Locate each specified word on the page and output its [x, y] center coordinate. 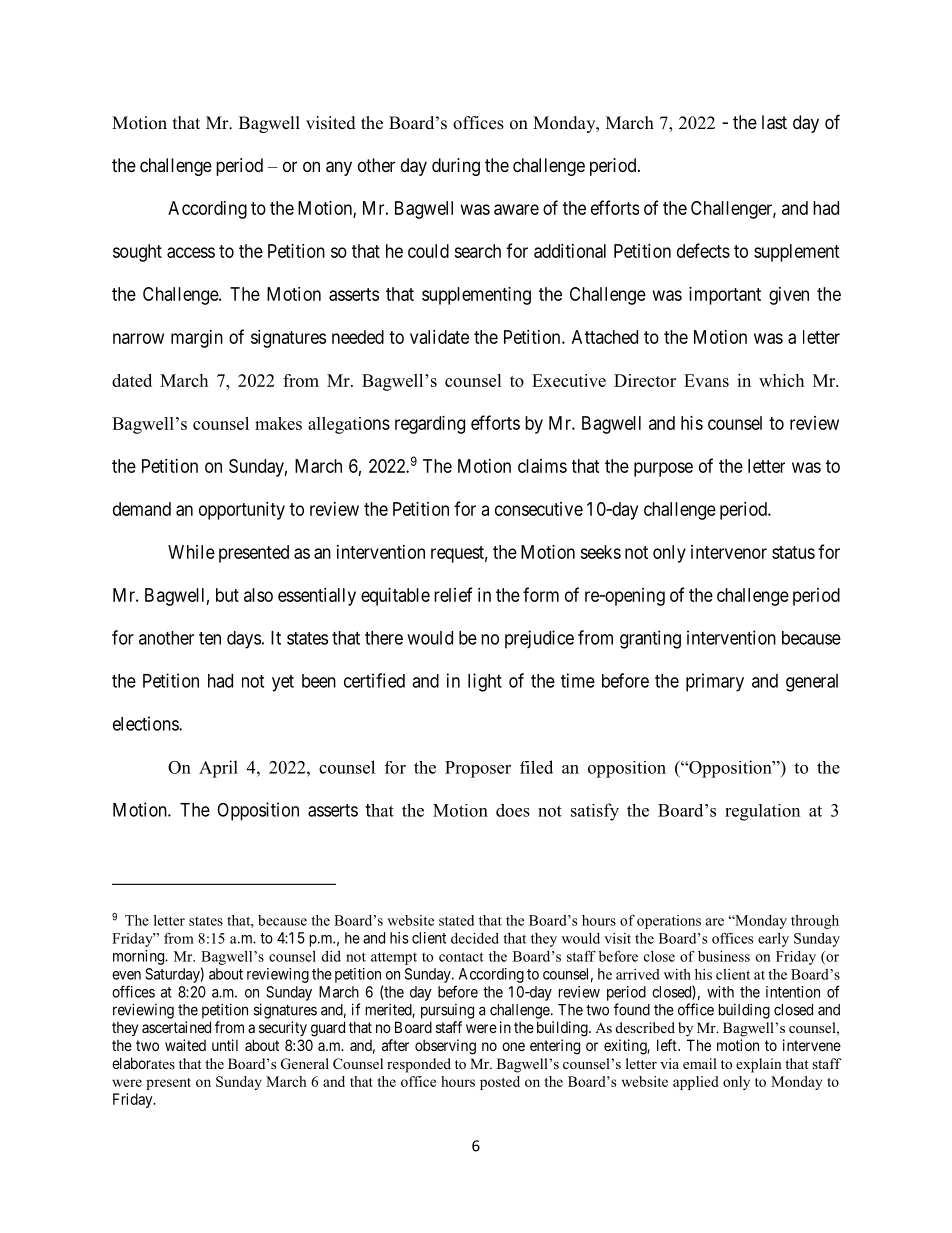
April [218, 769]
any [339, 168]
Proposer [478, 769]
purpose [663, 469]
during [456, 167]
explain [759, 1065]
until [225, 1045]
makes [278, 423]
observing [445, 1047]
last [774, 122]
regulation [762, 812]
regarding [430, 425]
